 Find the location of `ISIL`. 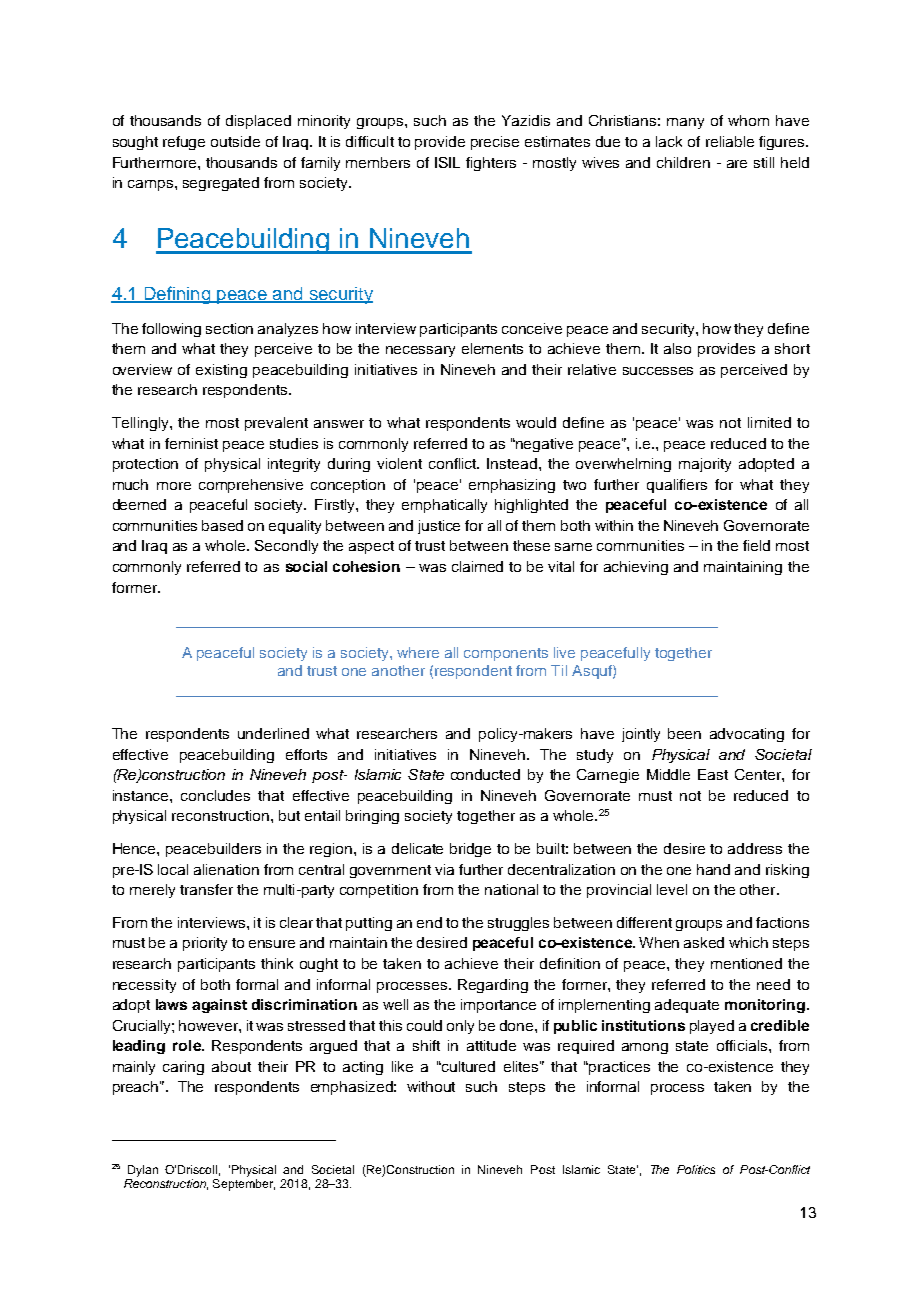

ISIL is located at coordinates (447, 162).
